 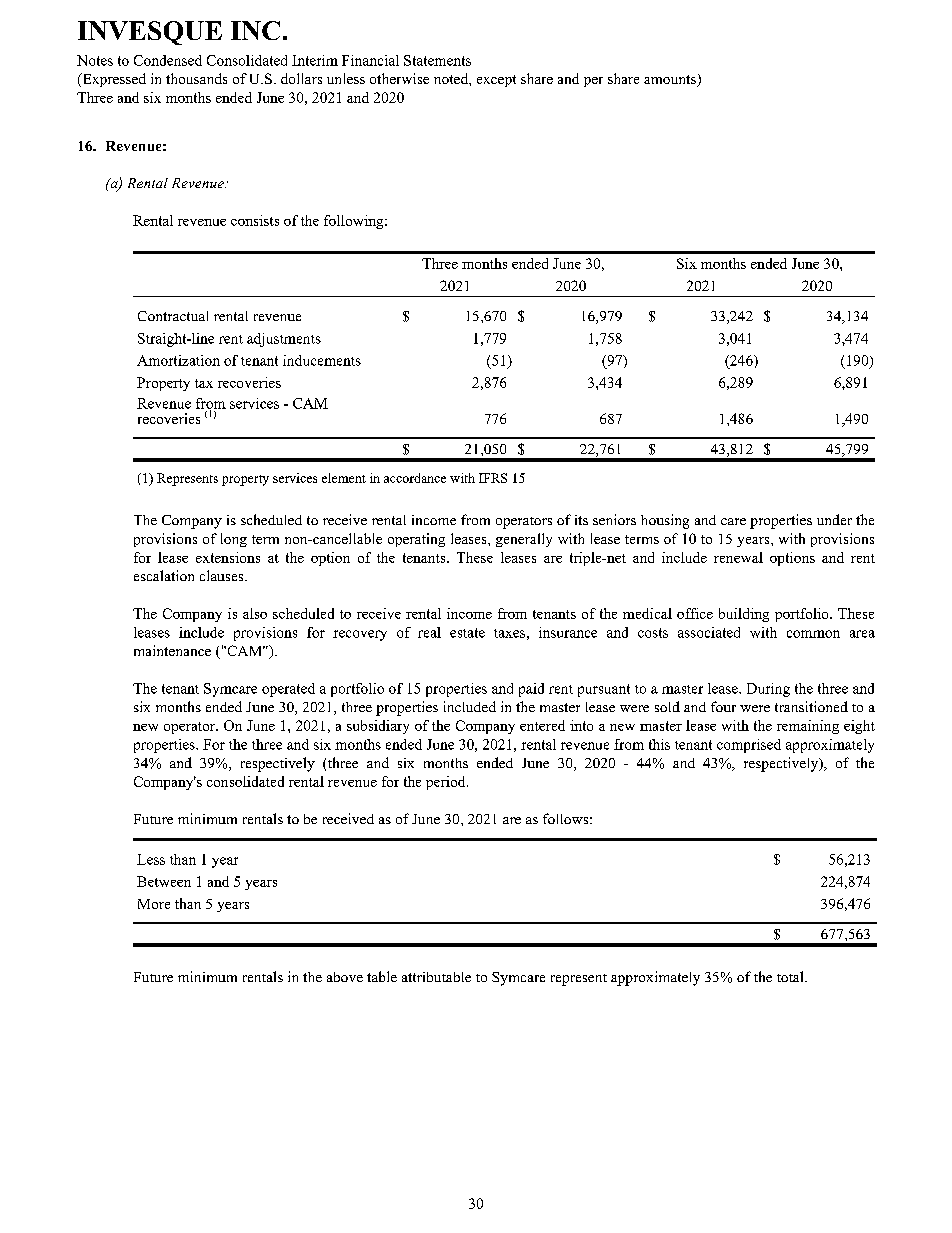 I want to click on Amortization, so click(x=178, y=360).
